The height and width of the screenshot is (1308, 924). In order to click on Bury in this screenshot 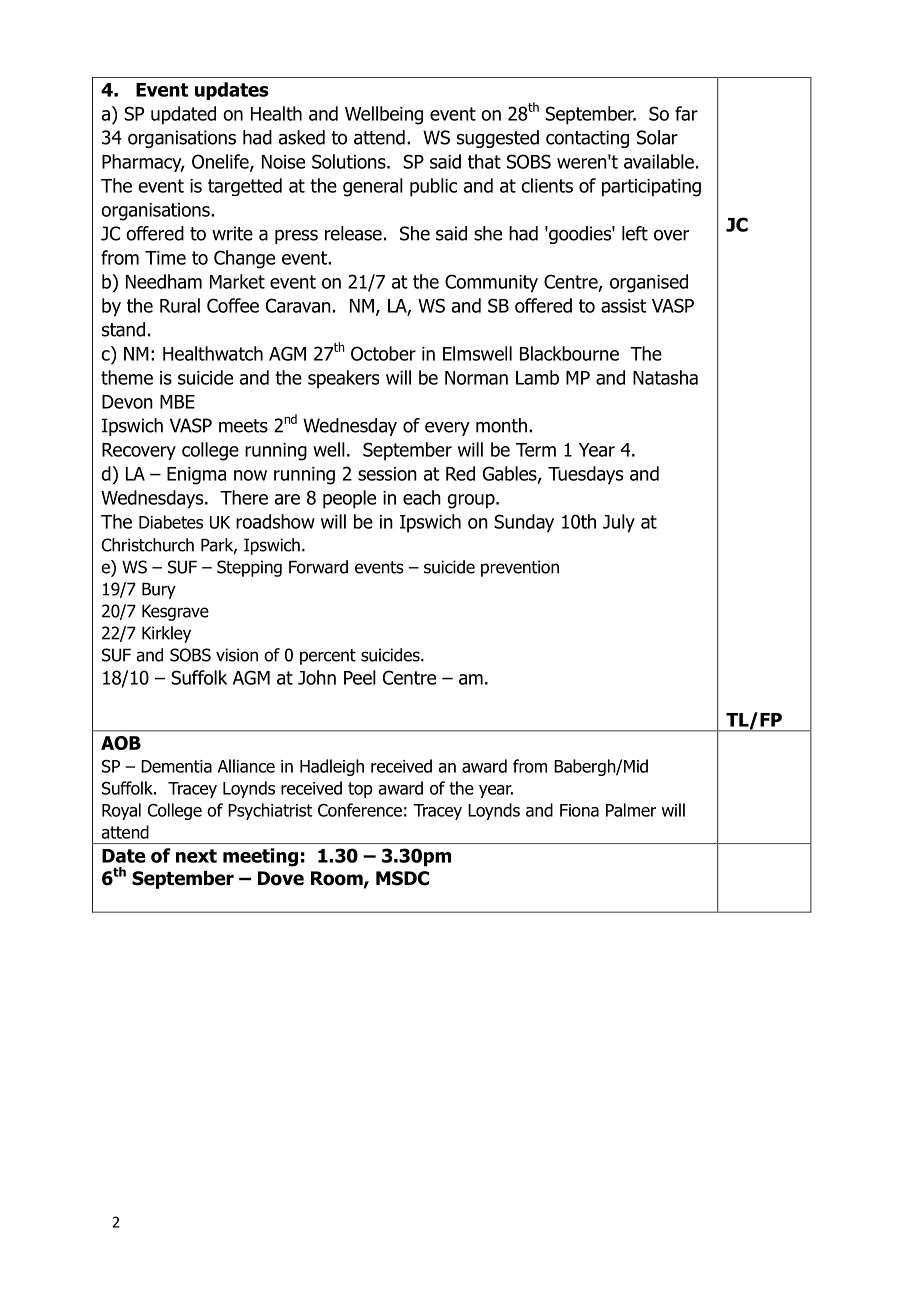, I will do `click(159, 590)`.
